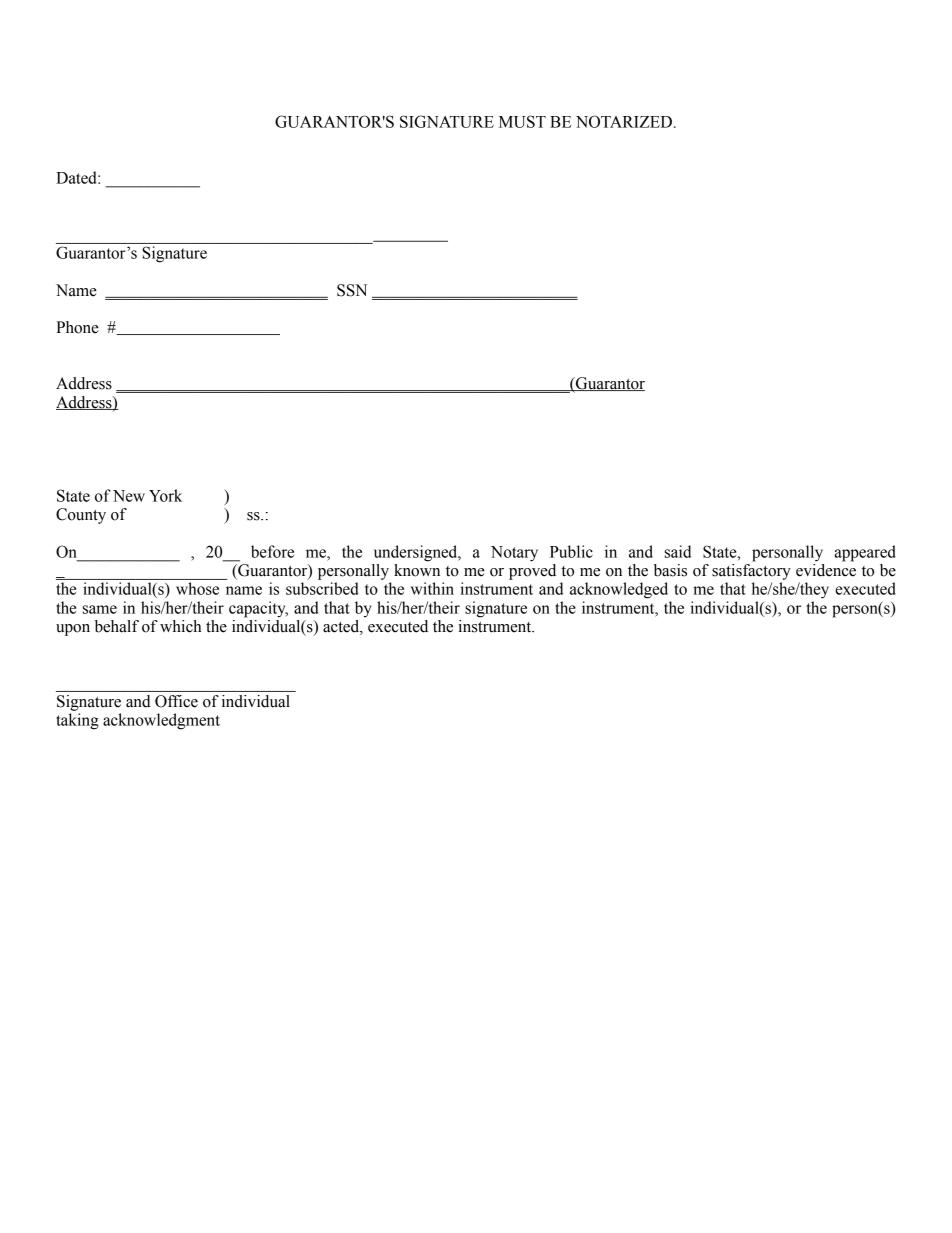  I want to click on Phone, so click(77, 327).
